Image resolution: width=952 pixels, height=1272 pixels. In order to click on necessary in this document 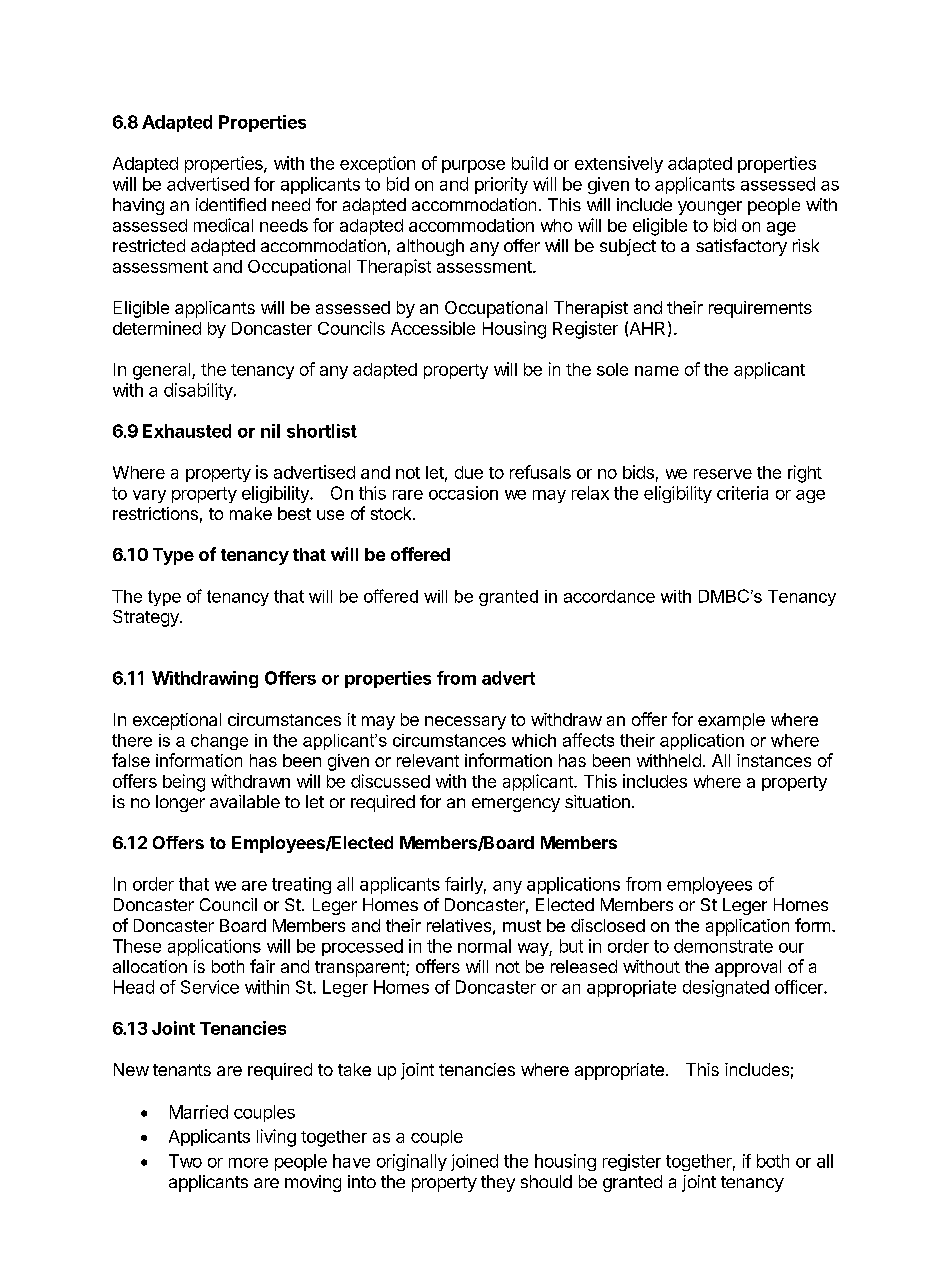, I will do `click(465, 723)`.
